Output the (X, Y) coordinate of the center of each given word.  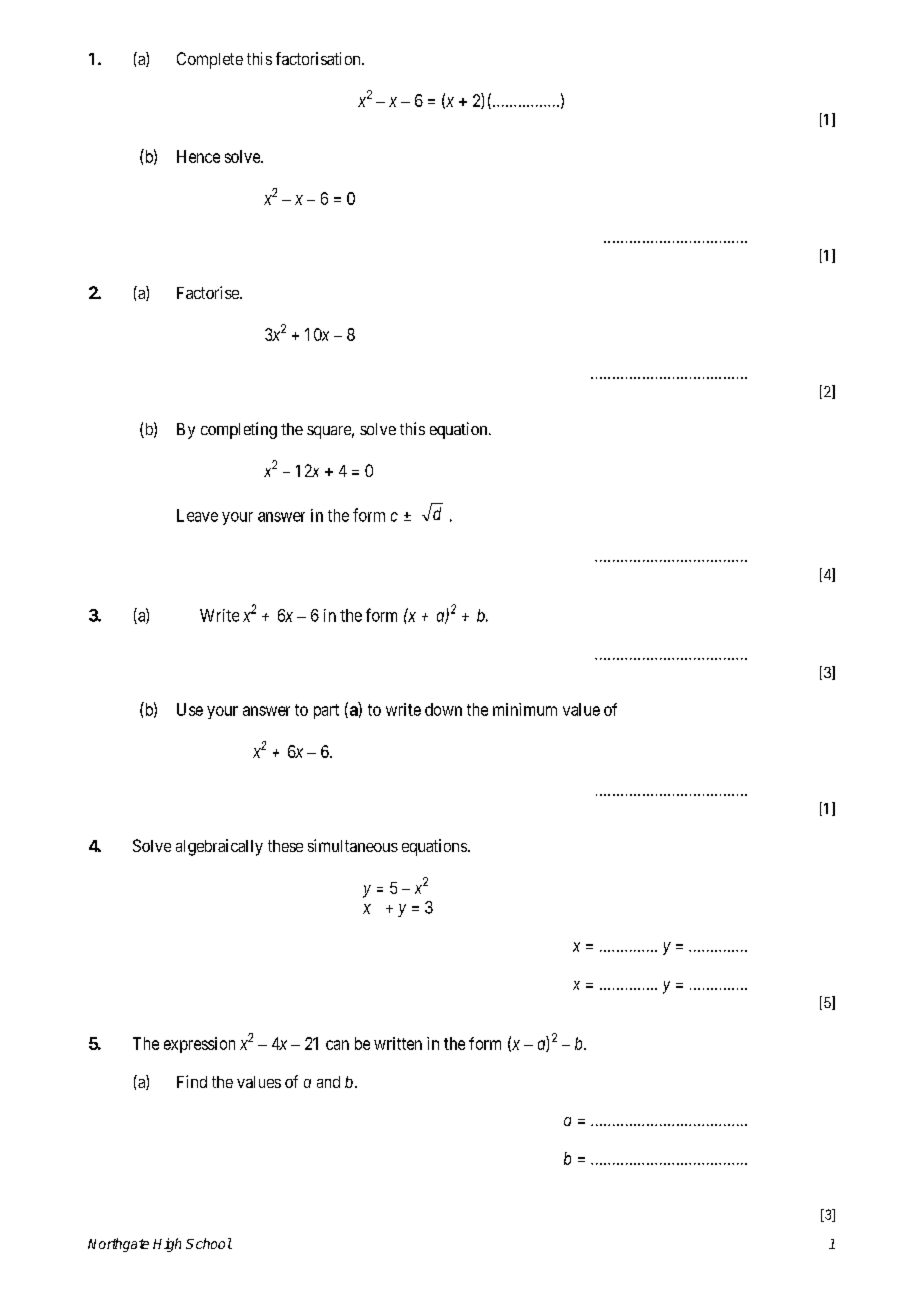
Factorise (209, 292)
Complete (210, 60)
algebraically (219, 847)
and (328, 1082)
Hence (198, 156)
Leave (197, 515)
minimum (525, 709)
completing (239, 430)
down (443, 709)
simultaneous (353, 845)
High (167, 1245)
